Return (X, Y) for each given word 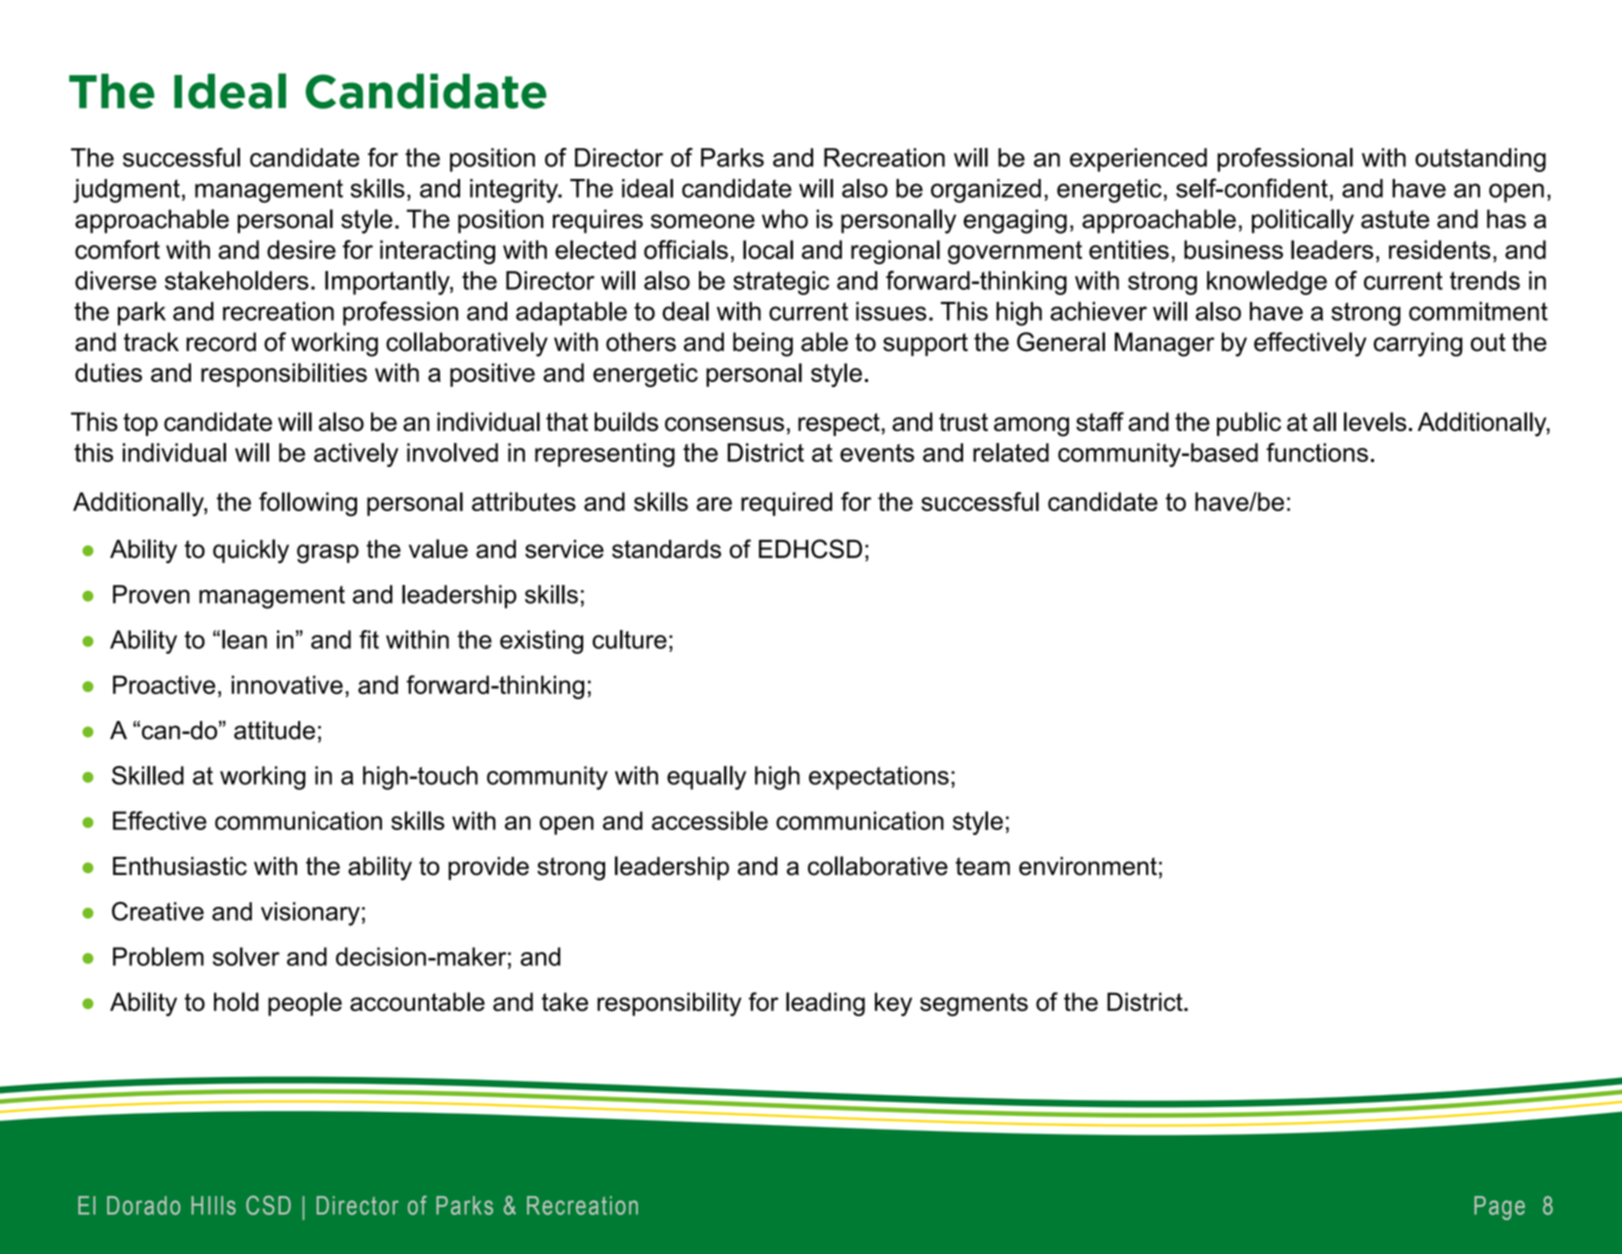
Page (1499, 1208)
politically (1303, 221)
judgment (126, 191)
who (785, 219)
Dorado (143, 1205)
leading (825, 1004)
